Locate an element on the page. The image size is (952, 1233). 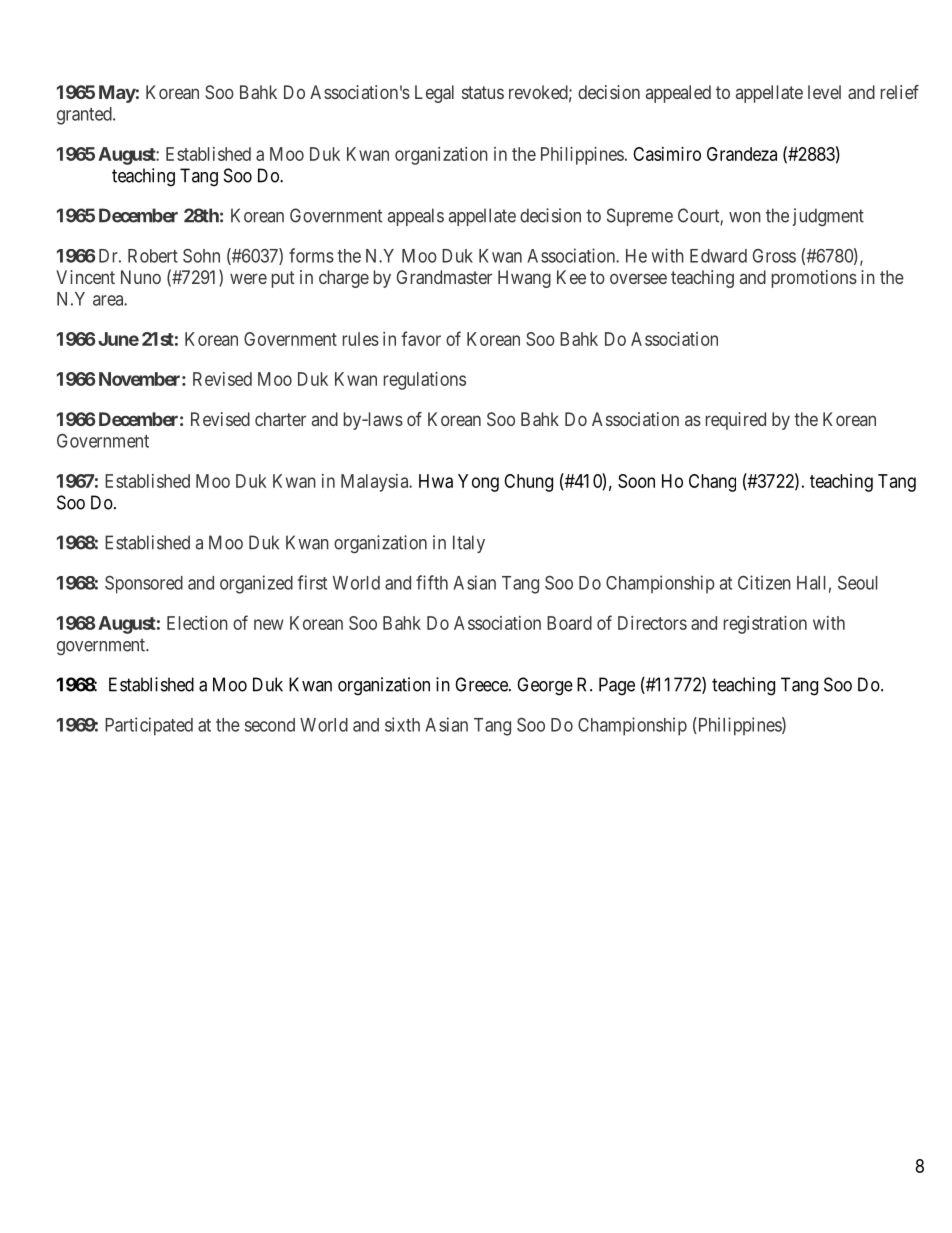
Chang is located at coordinates (712, 483).
